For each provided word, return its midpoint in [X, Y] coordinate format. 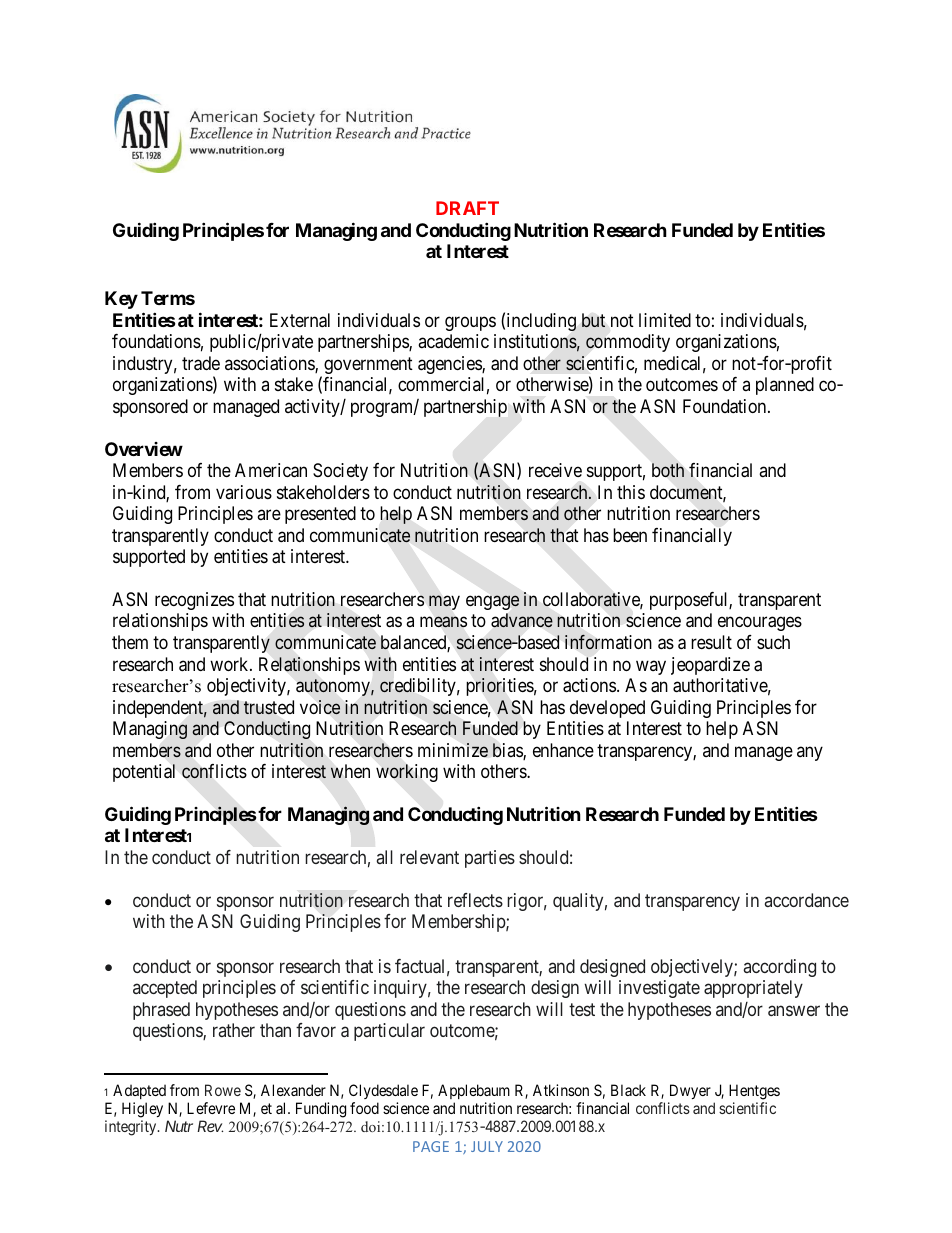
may [444, 603]
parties [490, 859]
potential [144, 773]
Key [121, 300]
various [244, 492]
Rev [210, 1126]
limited [665, 320]
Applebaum [474, 1091]
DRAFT [467, 208]
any [810, 753]
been [630, 535]
